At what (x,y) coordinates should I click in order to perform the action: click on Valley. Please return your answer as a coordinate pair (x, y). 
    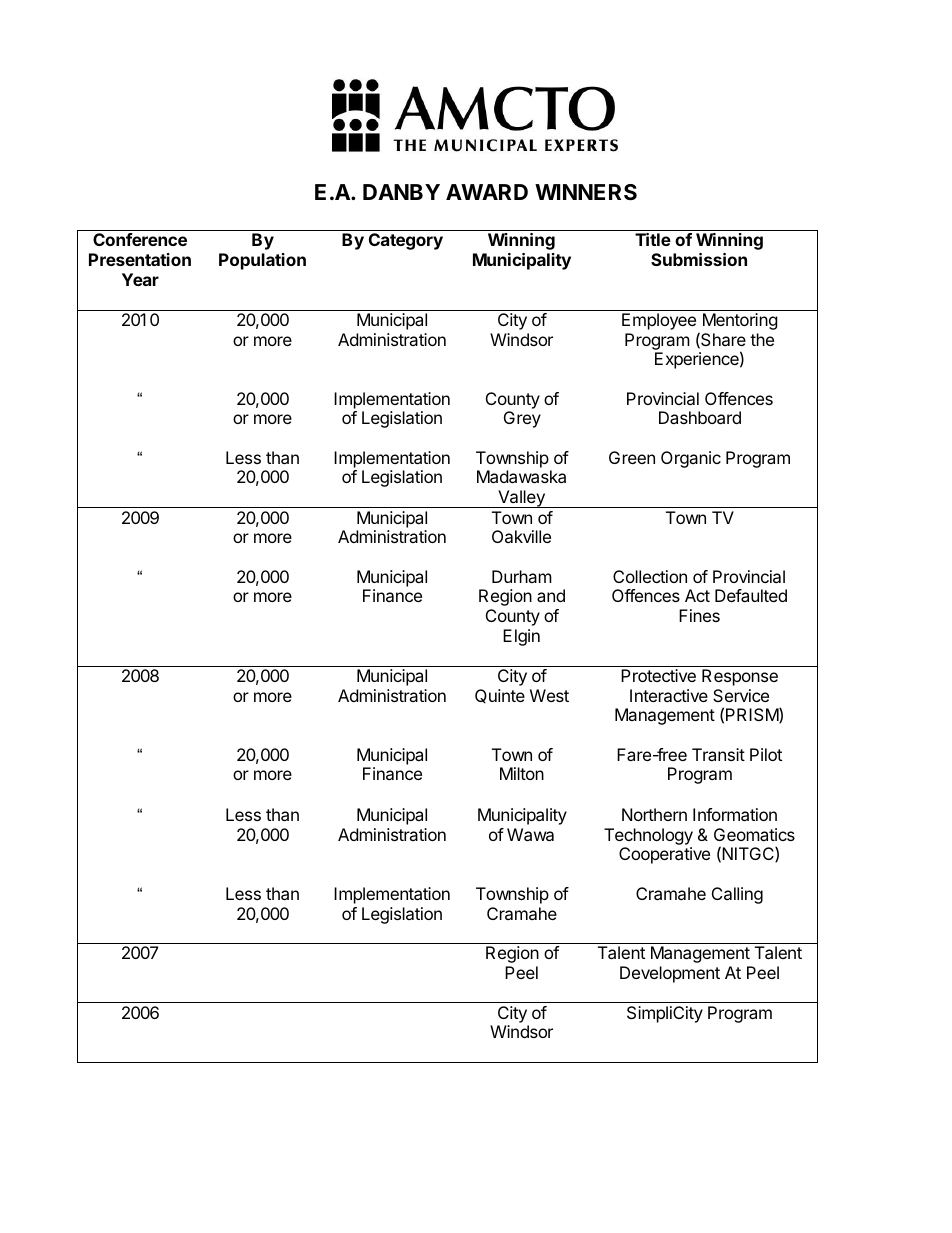
    Looking at the image, I should click on (521, 499).
